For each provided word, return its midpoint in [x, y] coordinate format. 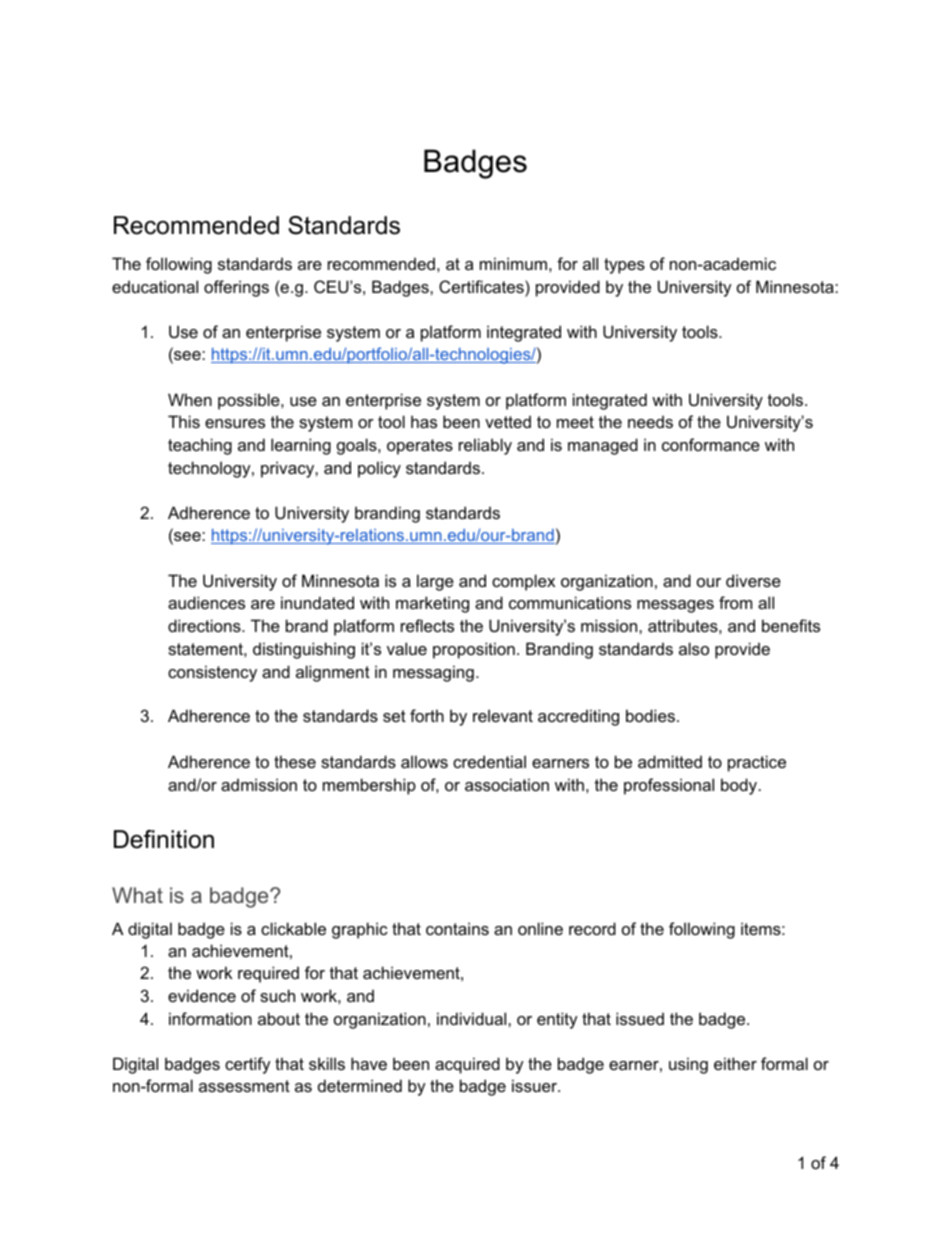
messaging [433, 673]
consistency [212, 673]
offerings [236, 288]
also [694, 648]
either [735, 1063]
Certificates [482, 286]
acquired [467, 1065]
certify [248, 1065]
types [624, 266]
